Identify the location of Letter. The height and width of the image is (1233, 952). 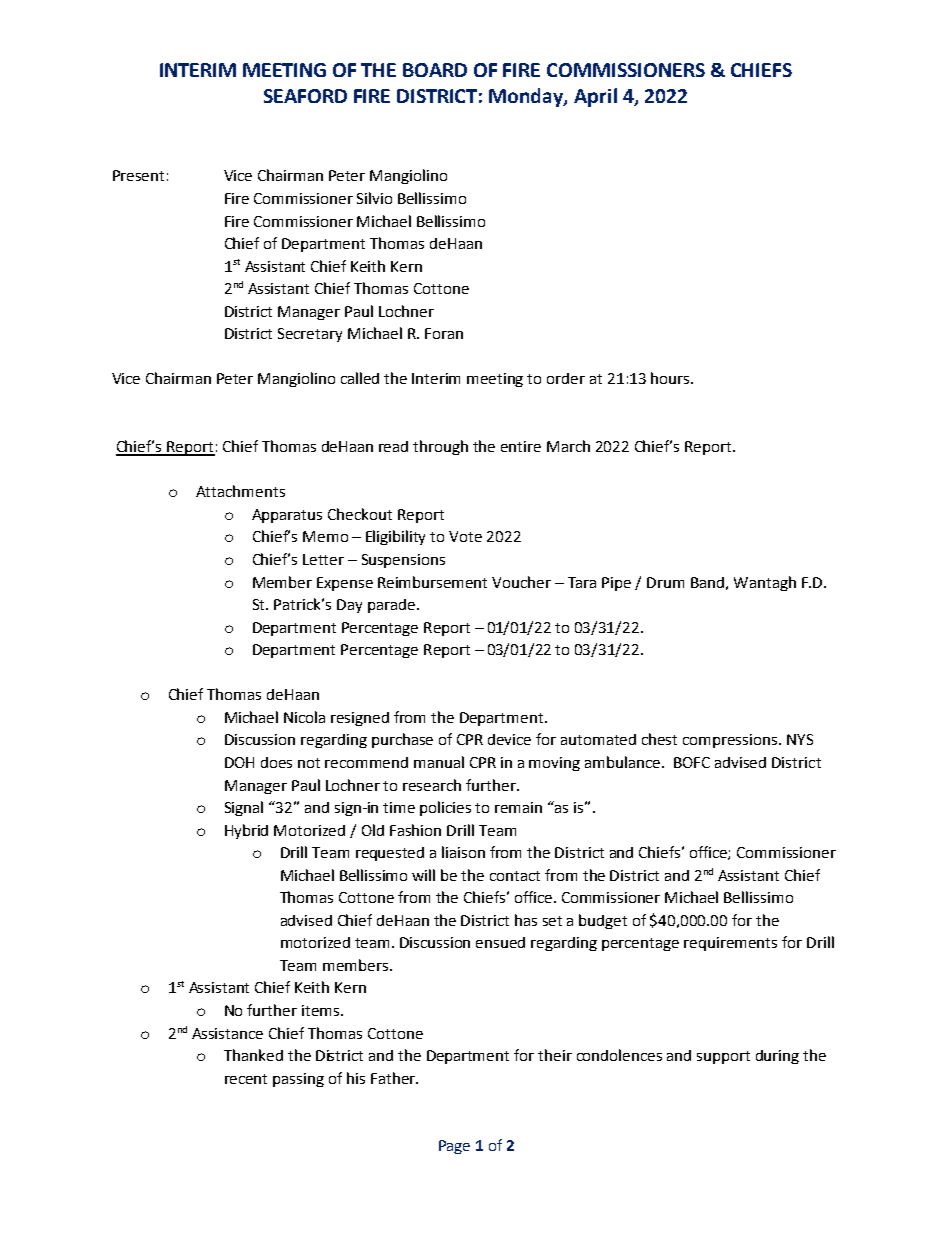
(323, 559).
